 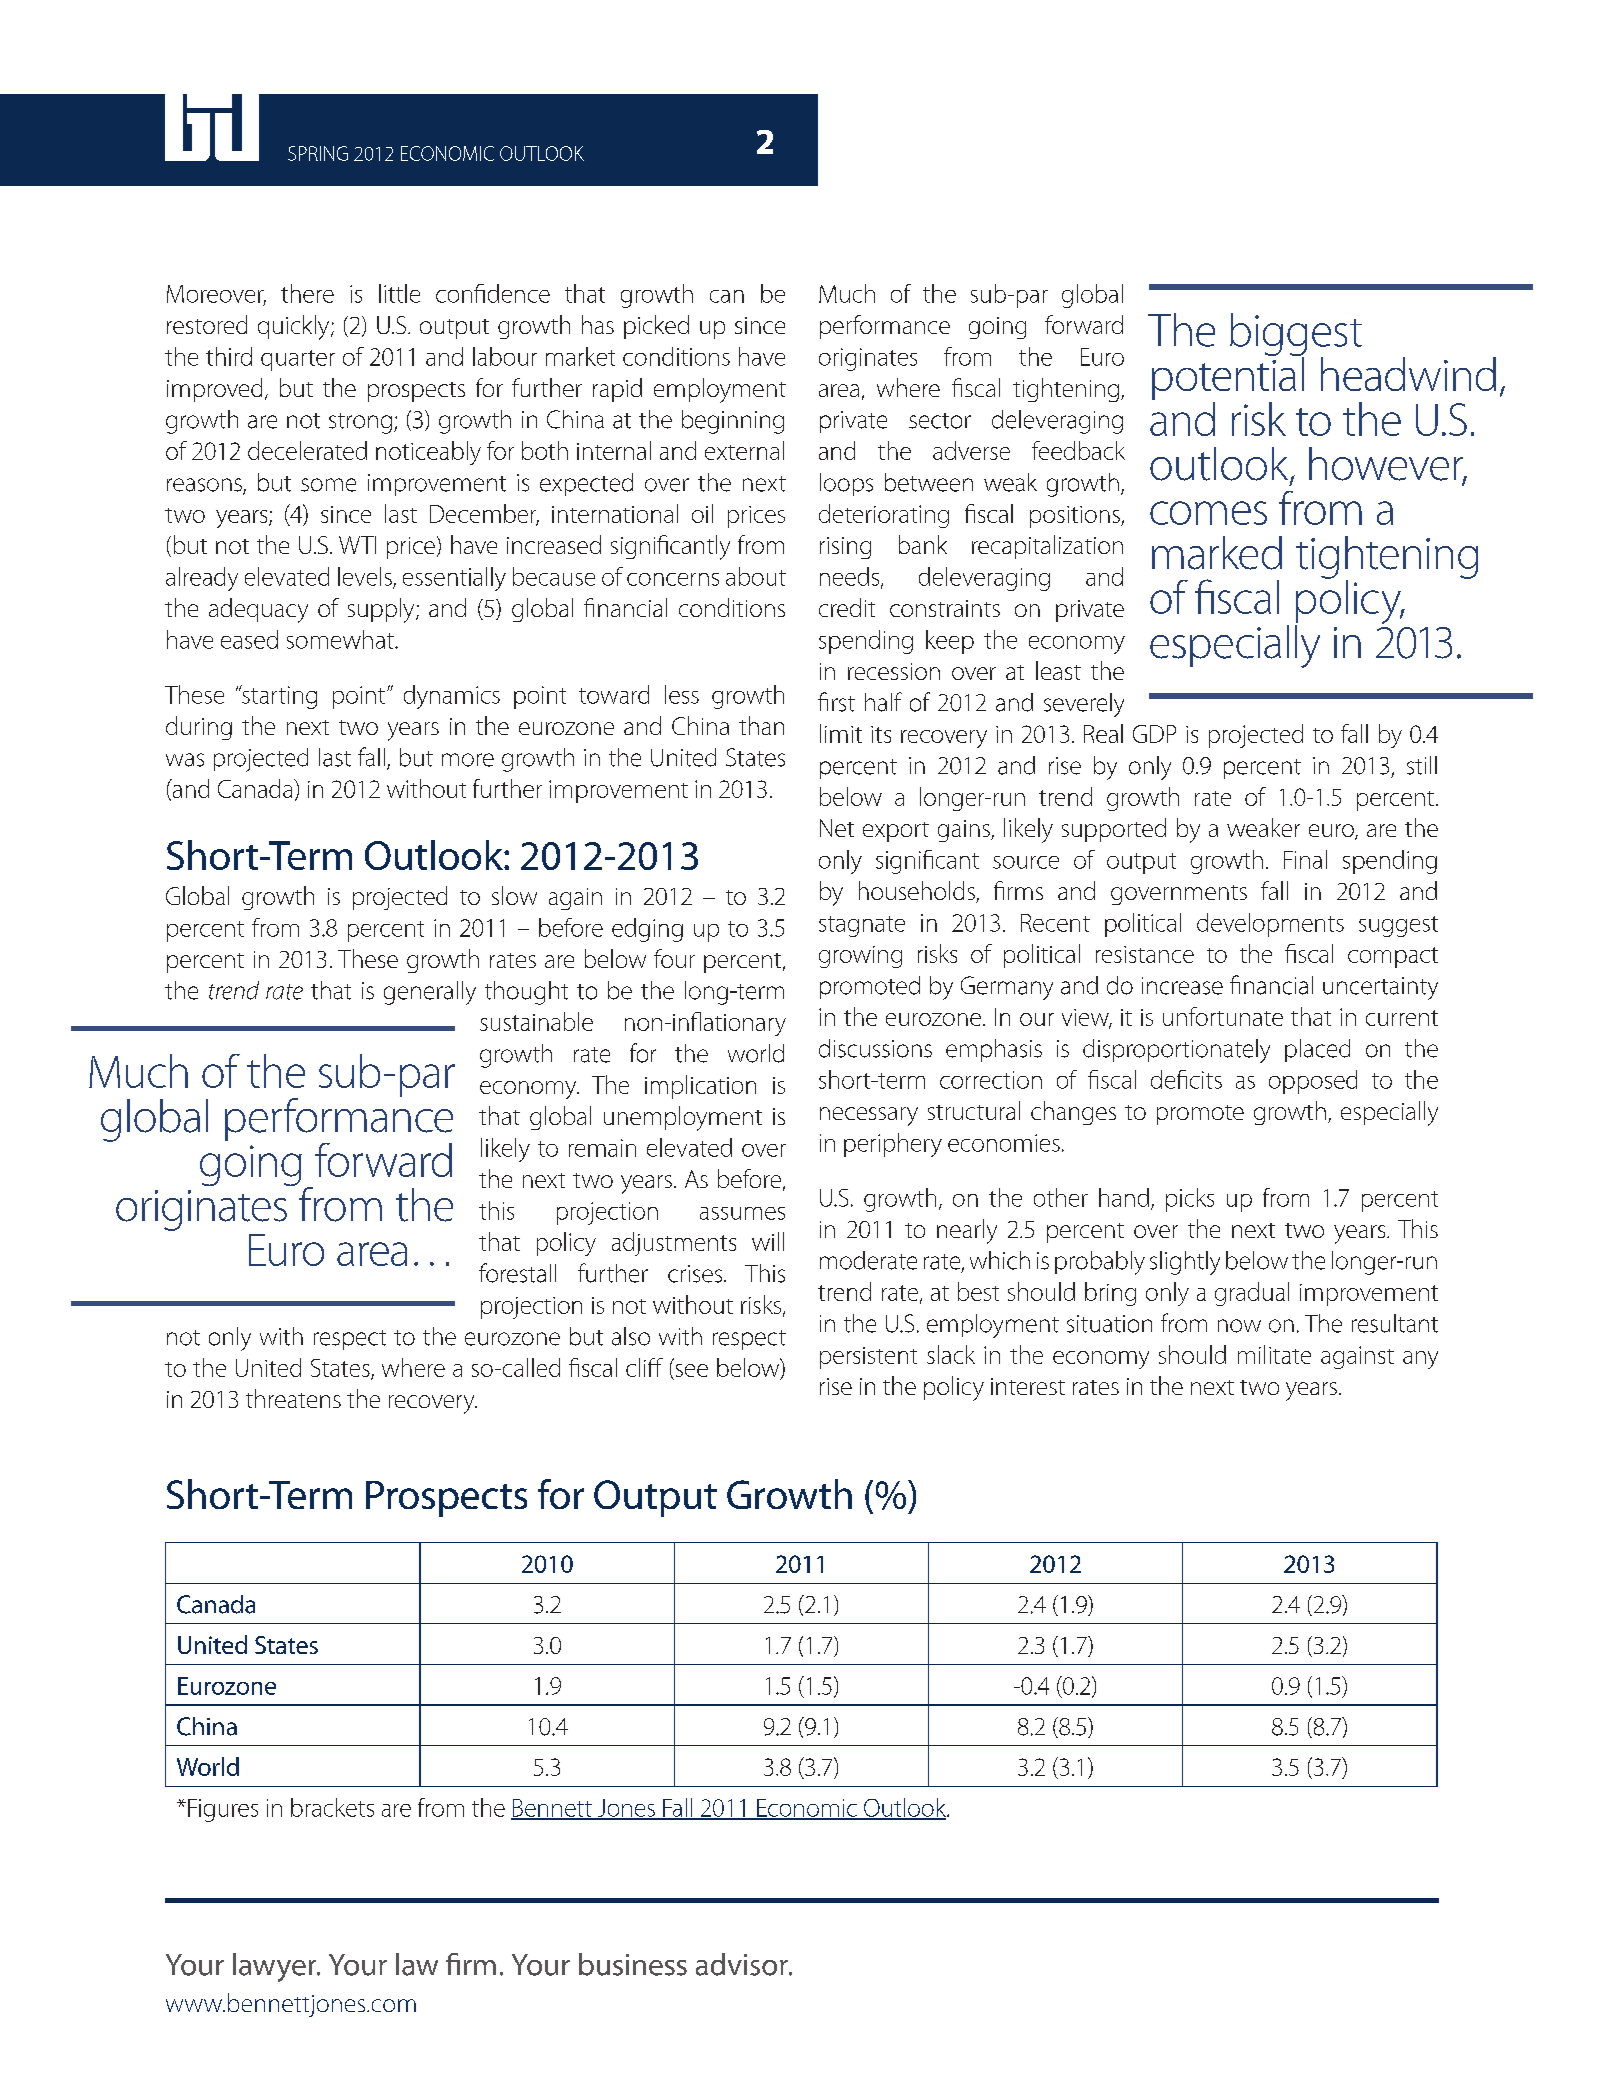 What do you see at coordinates (293, 1398) in the document?
I see `threatens` at bounding box center [293, 1398].
